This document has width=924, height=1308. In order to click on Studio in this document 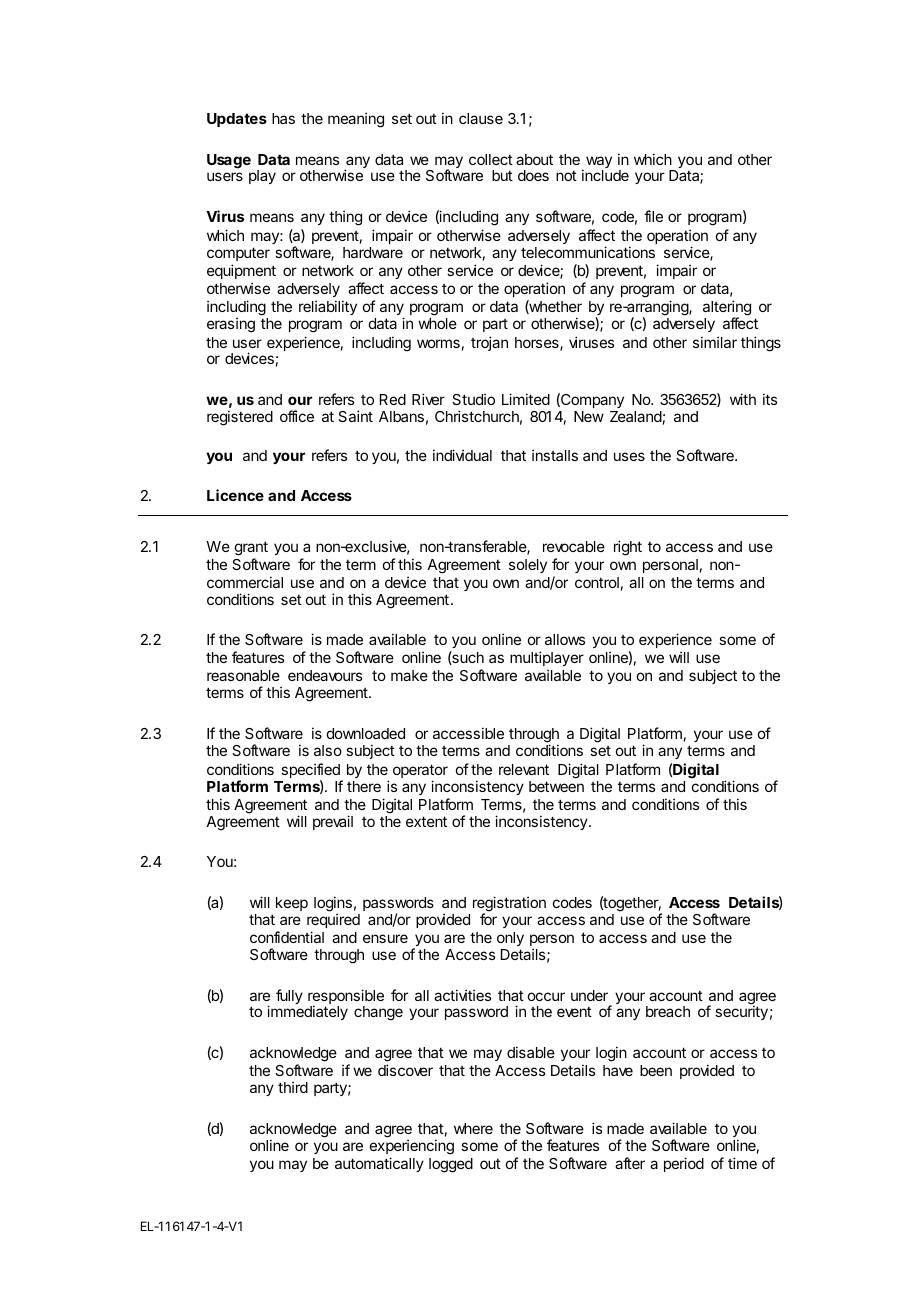, I will do `click(473, 399)`.
